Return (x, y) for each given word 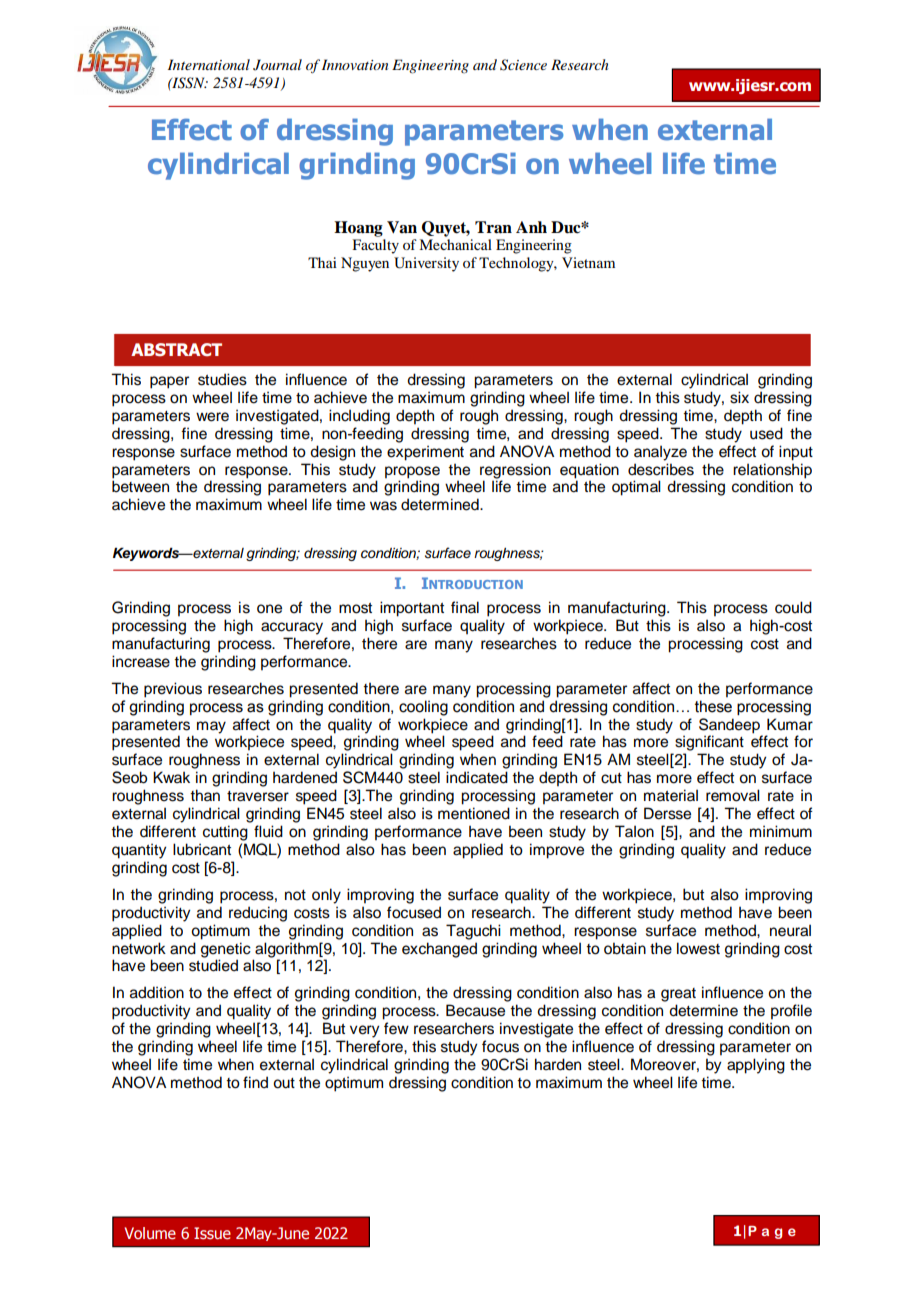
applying (756, 1066)
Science (523, 65)
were (212, 417)
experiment (425, 453)
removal (733, 795)
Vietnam (588, 262)
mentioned (474, 813)
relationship (772, 471)
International (209, 64)
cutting (225, 833)
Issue (212, 1233)
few (396, 1028)
